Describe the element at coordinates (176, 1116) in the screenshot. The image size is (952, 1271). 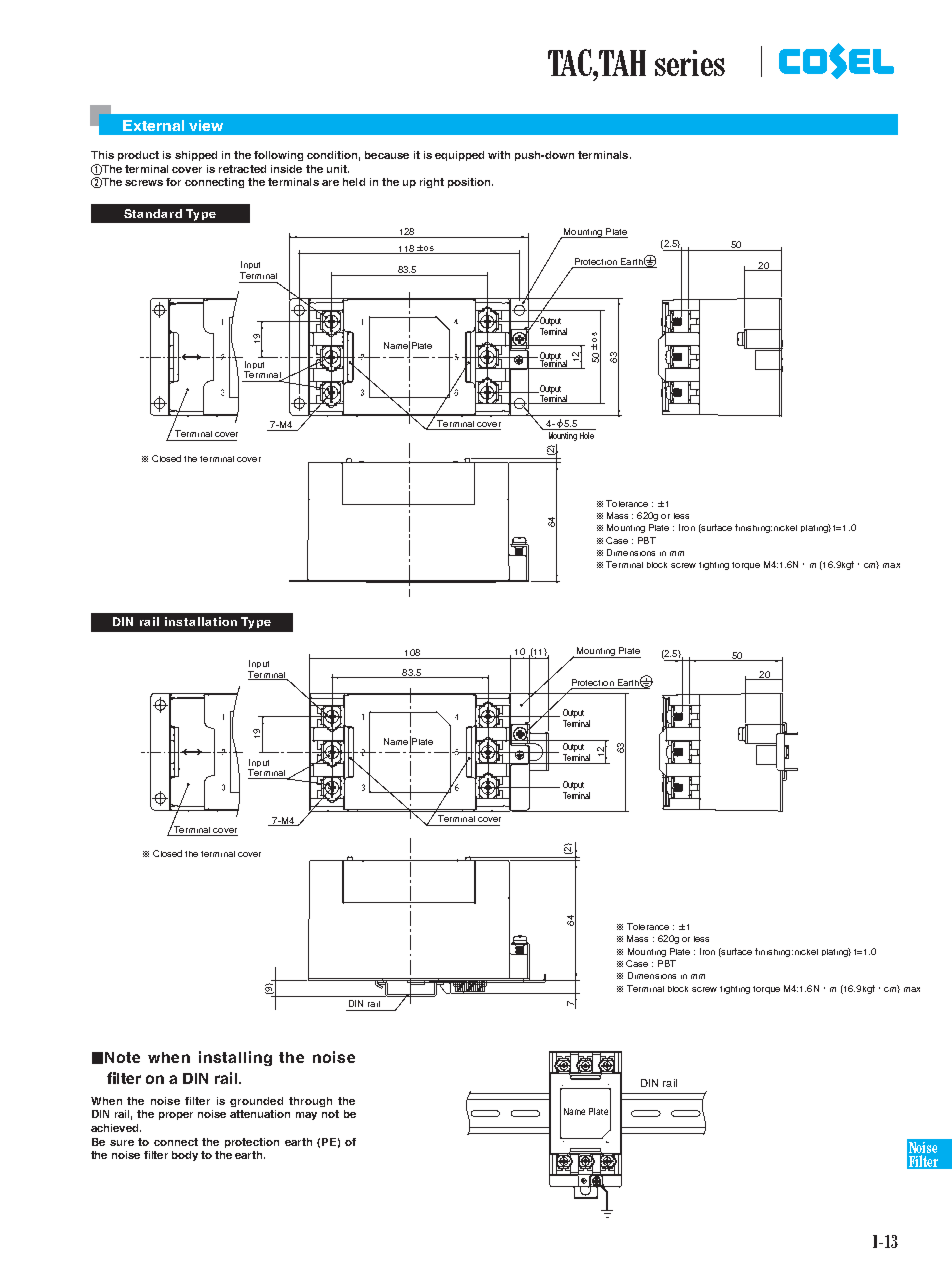
I see `proper` at that location.
